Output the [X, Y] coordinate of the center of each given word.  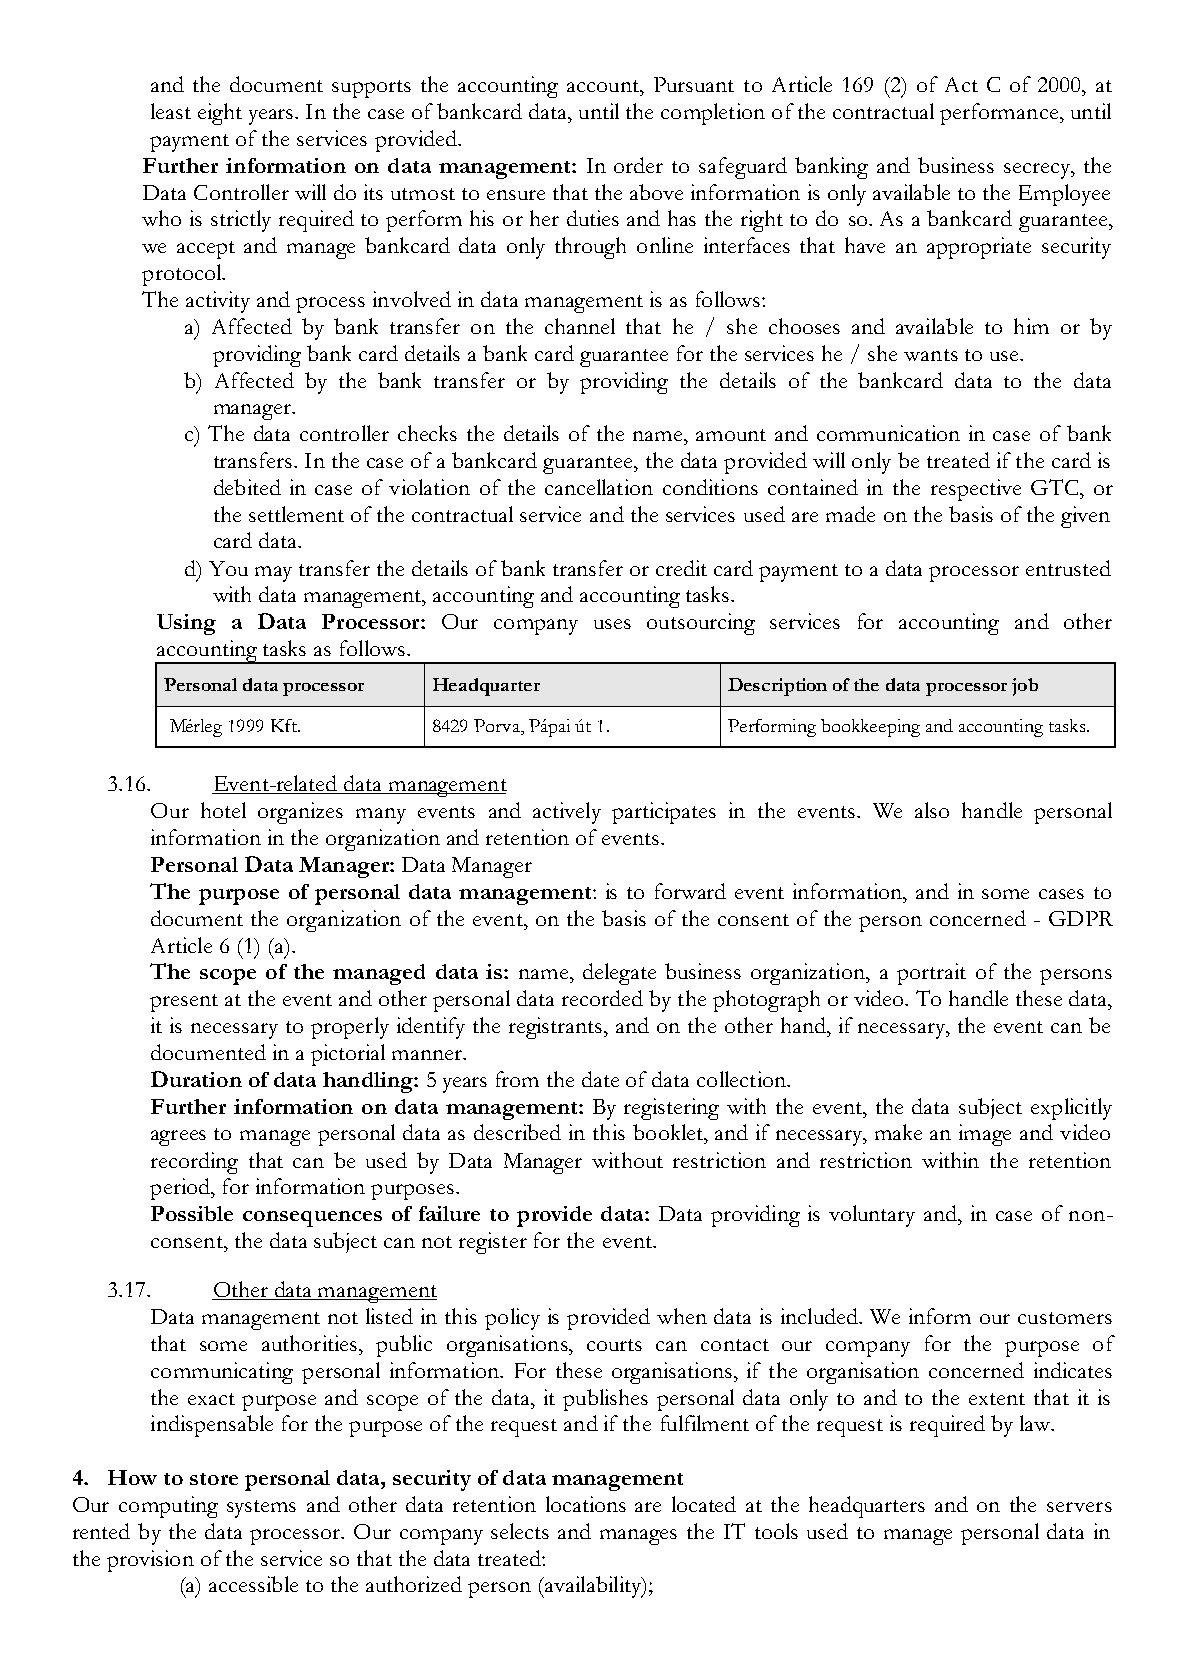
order [638, 165]
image [985, 1135]
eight [220, 114]
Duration [196, 1079]
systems [261, 1509]
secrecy [1038, 171]
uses [612, 624]
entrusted [1068, 568]
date [600, 1079]
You [228, 568]
